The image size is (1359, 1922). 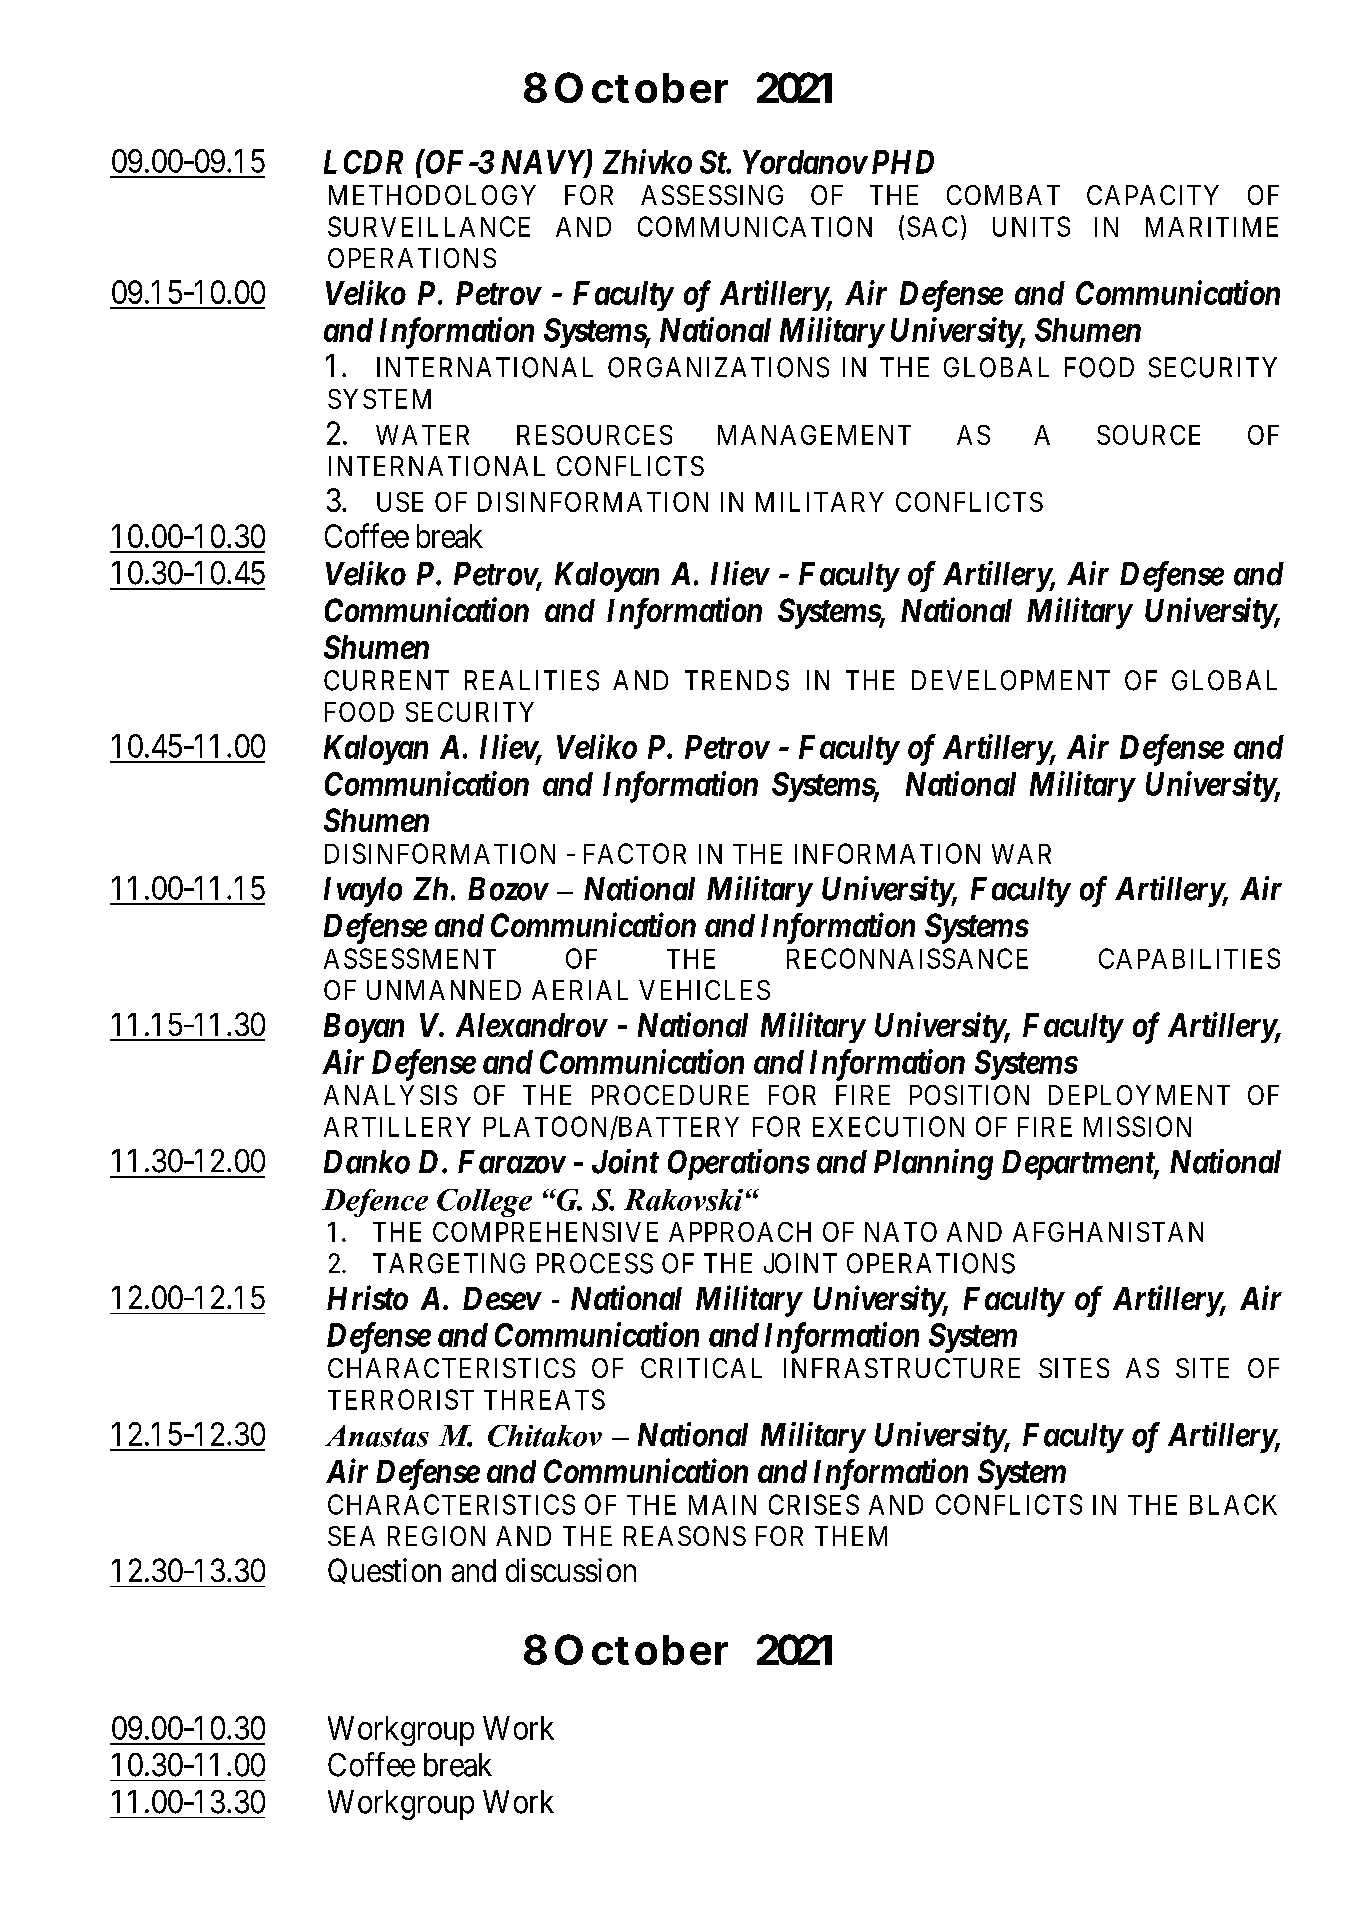 I want to click on METHODOLOGY, so click(x=432, y=195).
